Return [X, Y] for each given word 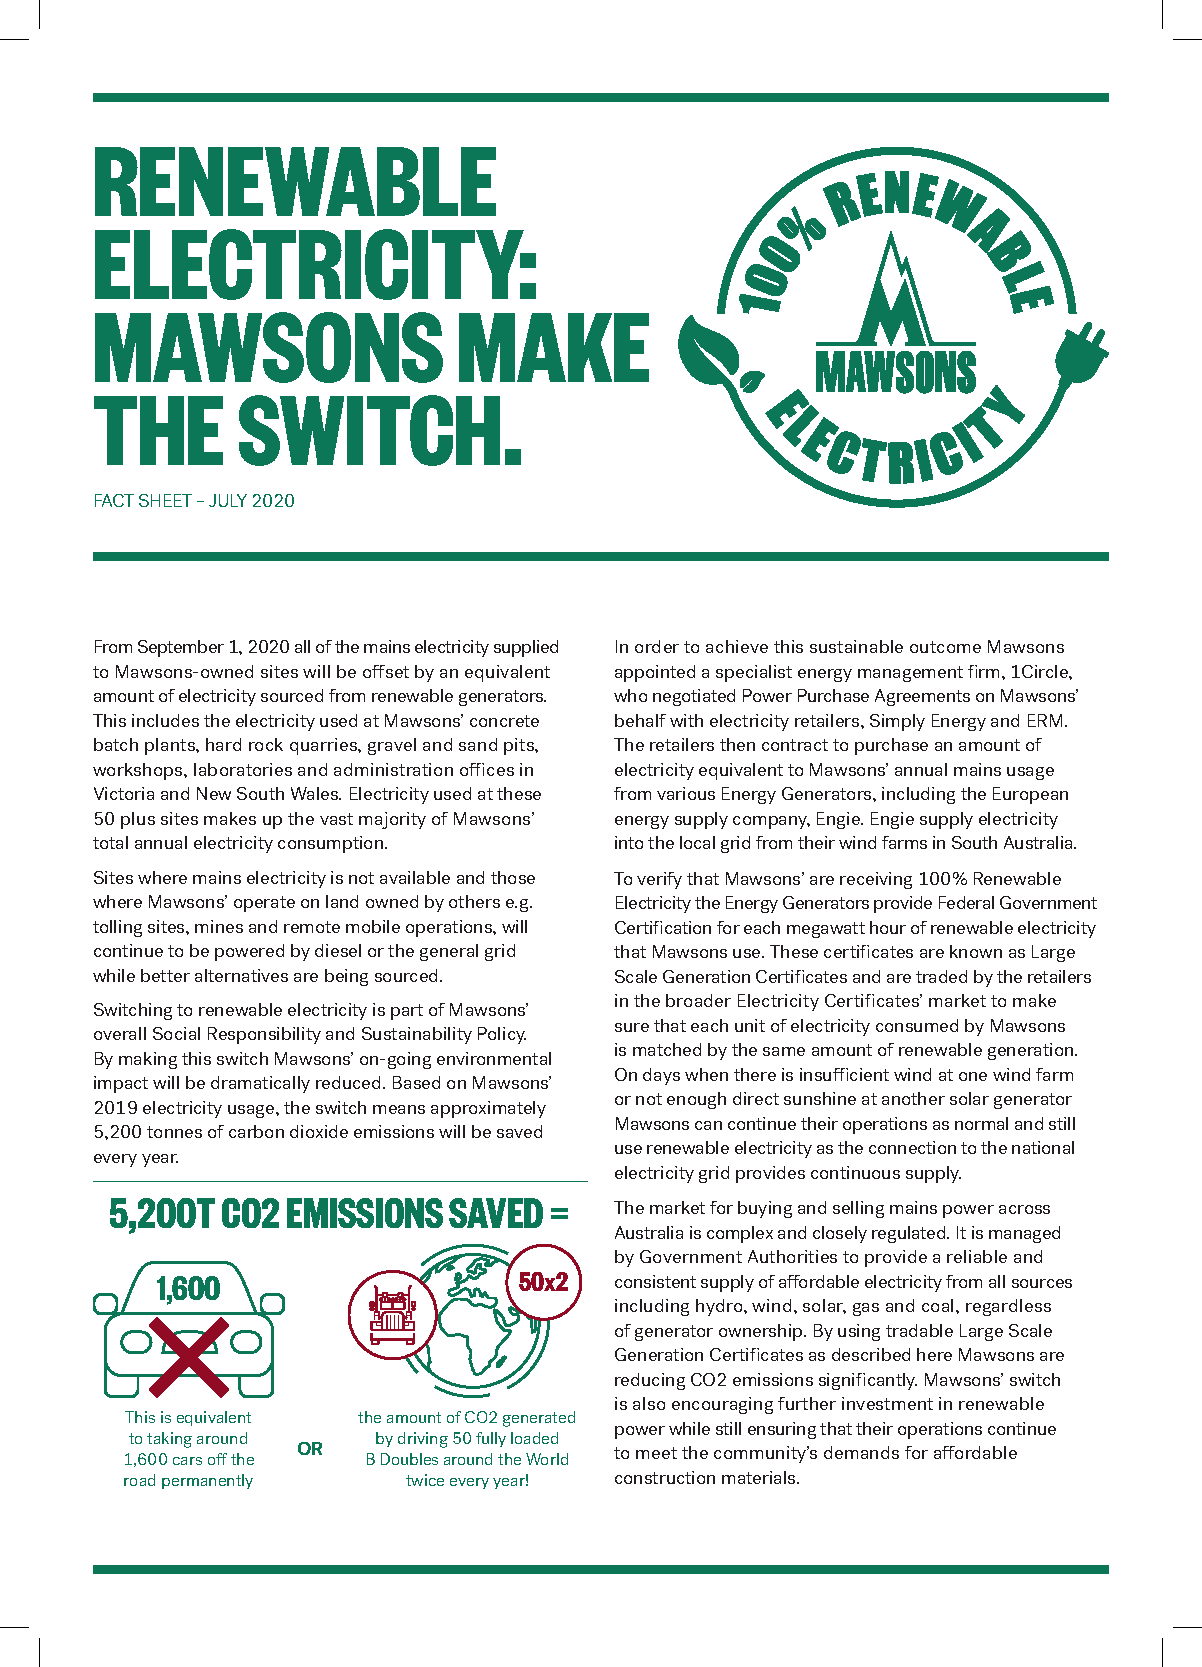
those [513, 877]
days [661, 1076]
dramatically [260, 1084]
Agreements [922, 697]
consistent [655, 1281]
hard [223, 744]
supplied [526, 648]
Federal [966, 902]
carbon [256, 1131]
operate [264, 904]
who [630, 695]
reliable [977, 1256]
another [913, 1098]
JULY [228, 500]
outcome [945, 647]
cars [187, 1461]
